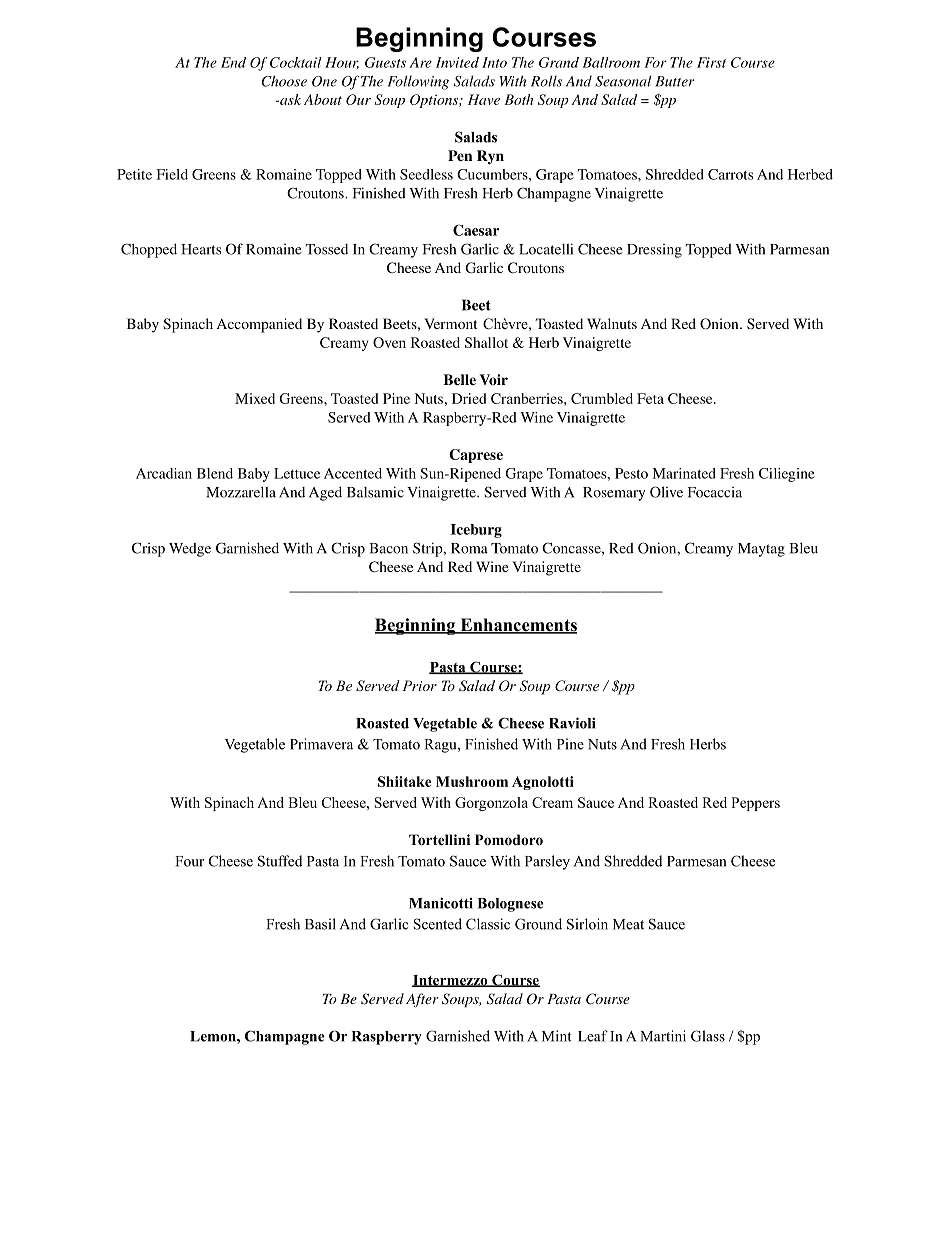 This image has height=1233, width=952. What do you see at coordinates (320, 924) in the image?
I see `Basil` at bounding box center [320, 924].
